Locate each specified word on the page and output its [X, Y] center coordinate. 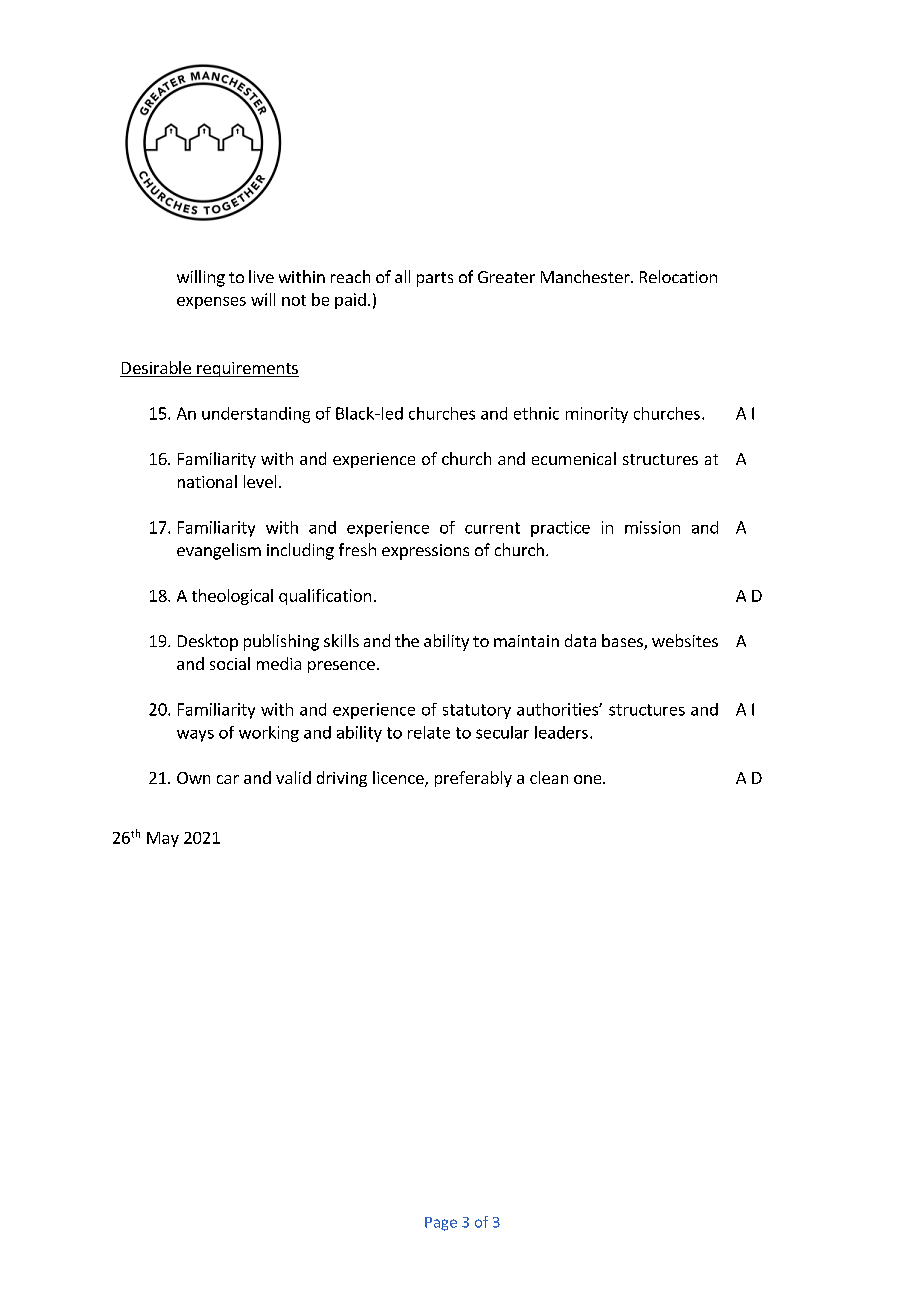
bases [623, 642]
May [163, 839]
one [589, 779]
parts [435, 279]
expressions [425, 552]
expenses [211, 303]
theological [232, 597]
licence [399, 779]
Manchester [586, 276]
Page [441, 1224]
